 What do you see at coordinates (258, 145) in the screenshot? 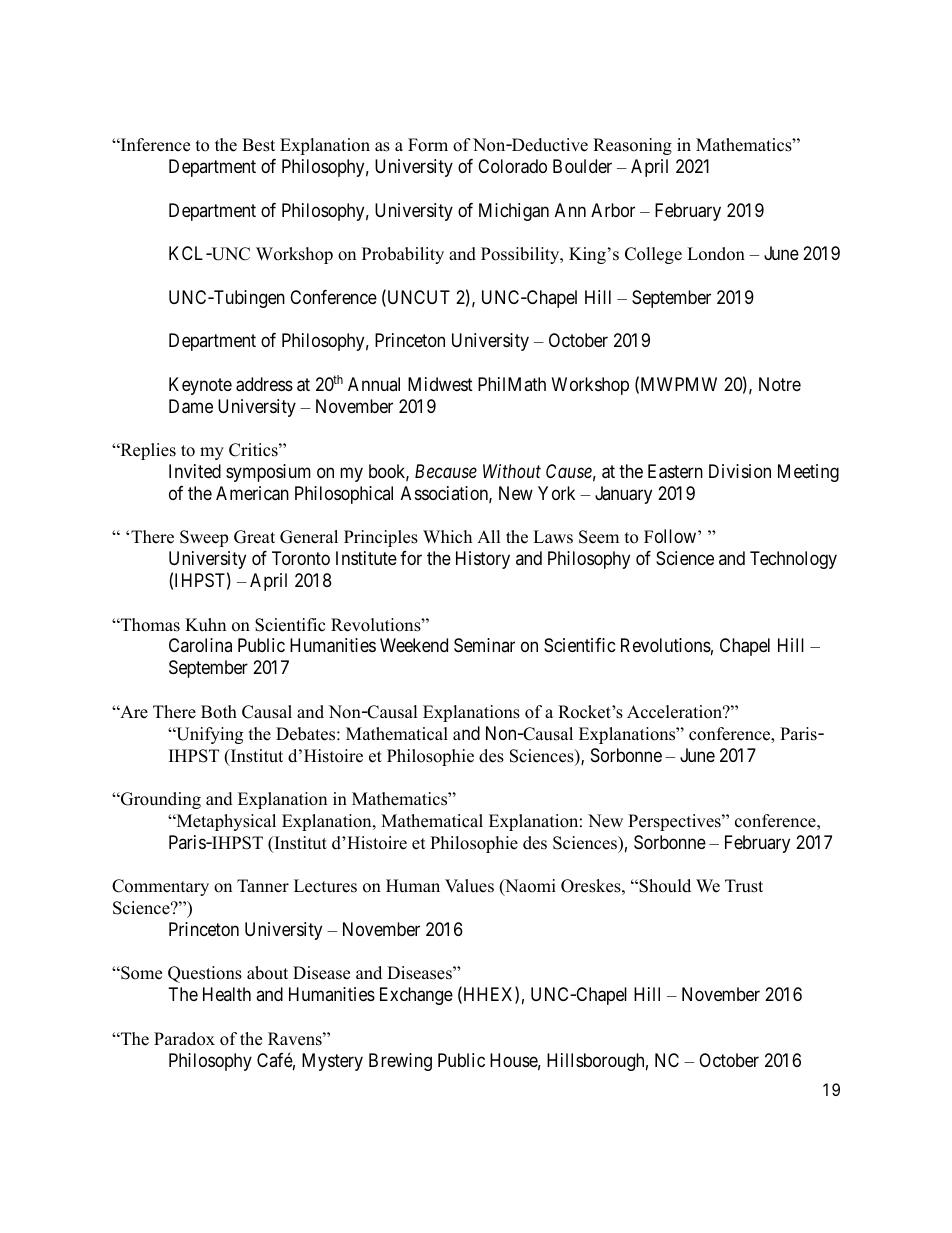
I see `Best` at bounding box center [258, 145].
